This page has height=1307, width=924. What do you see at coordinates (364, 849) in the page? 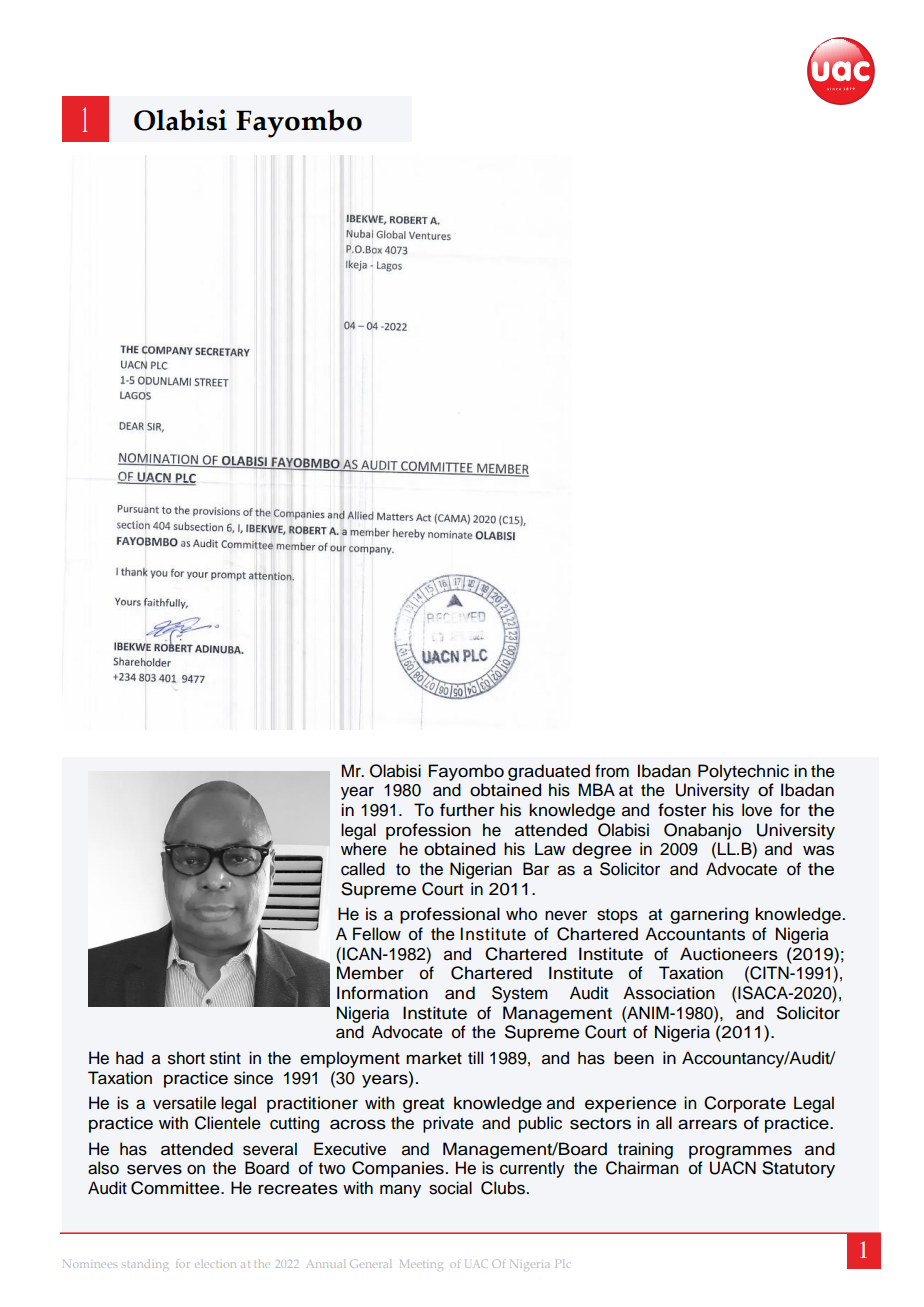
I see `where` at bounding box center [364, 849].
